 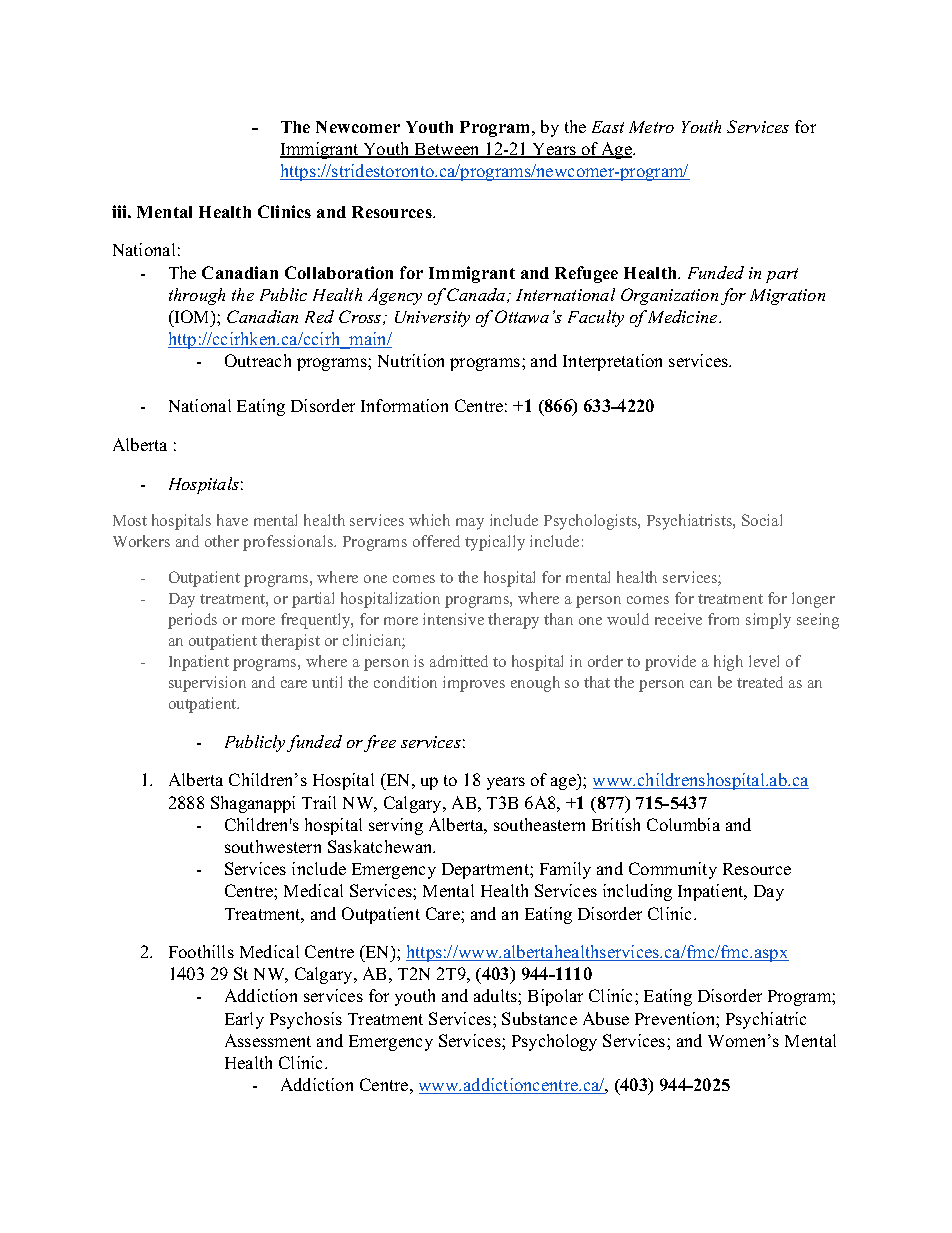 I want to click on Substance, so click(x=539, y=1018).
